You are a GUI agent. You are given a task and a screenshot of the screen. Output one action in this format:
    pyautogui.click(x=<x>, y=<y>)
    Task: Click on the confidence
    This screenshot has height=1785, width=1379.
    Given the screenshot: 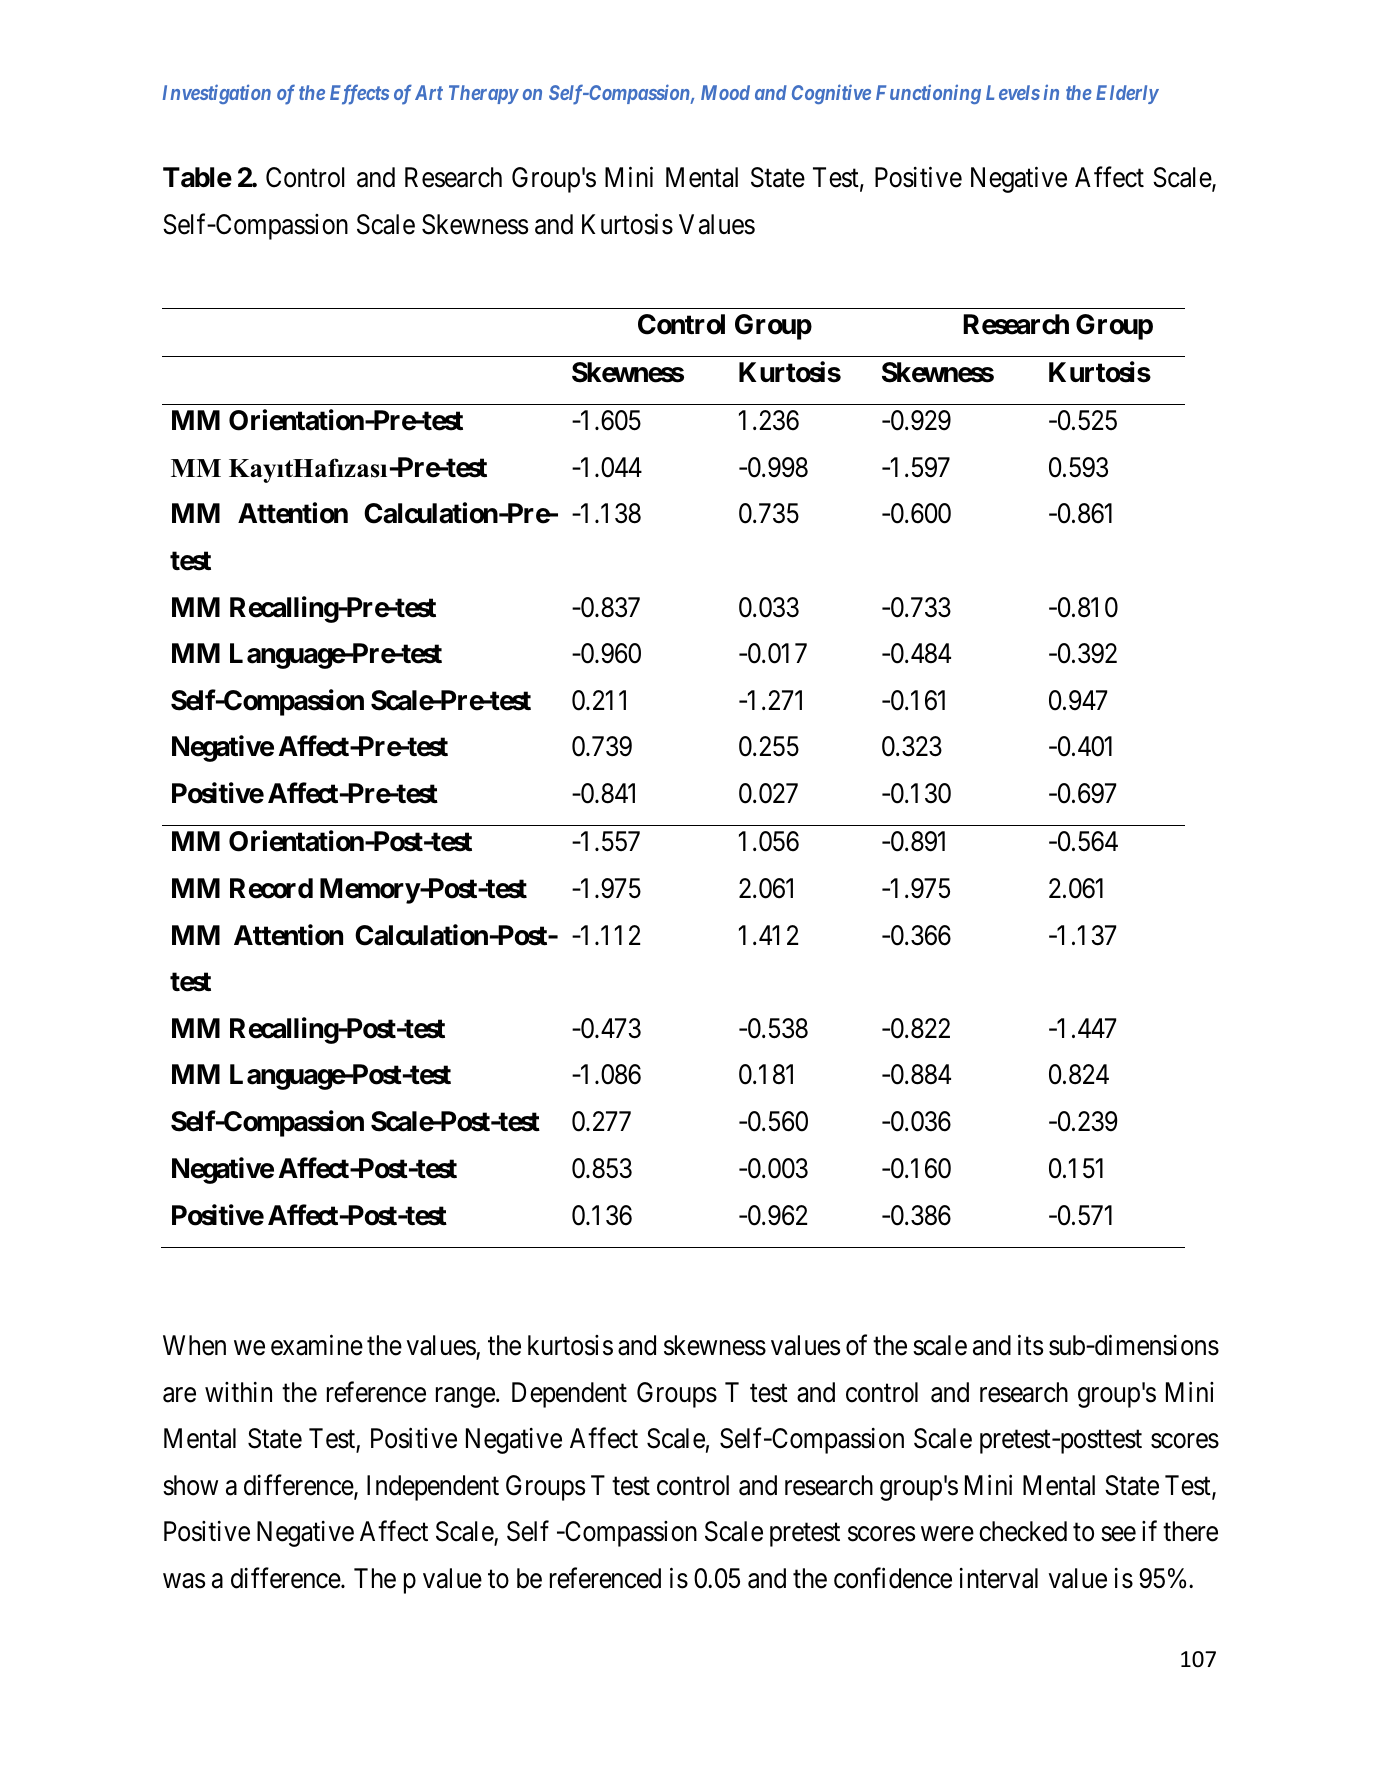 What is the action you would take?
    pyautogui.click(x=893, y=1578)
